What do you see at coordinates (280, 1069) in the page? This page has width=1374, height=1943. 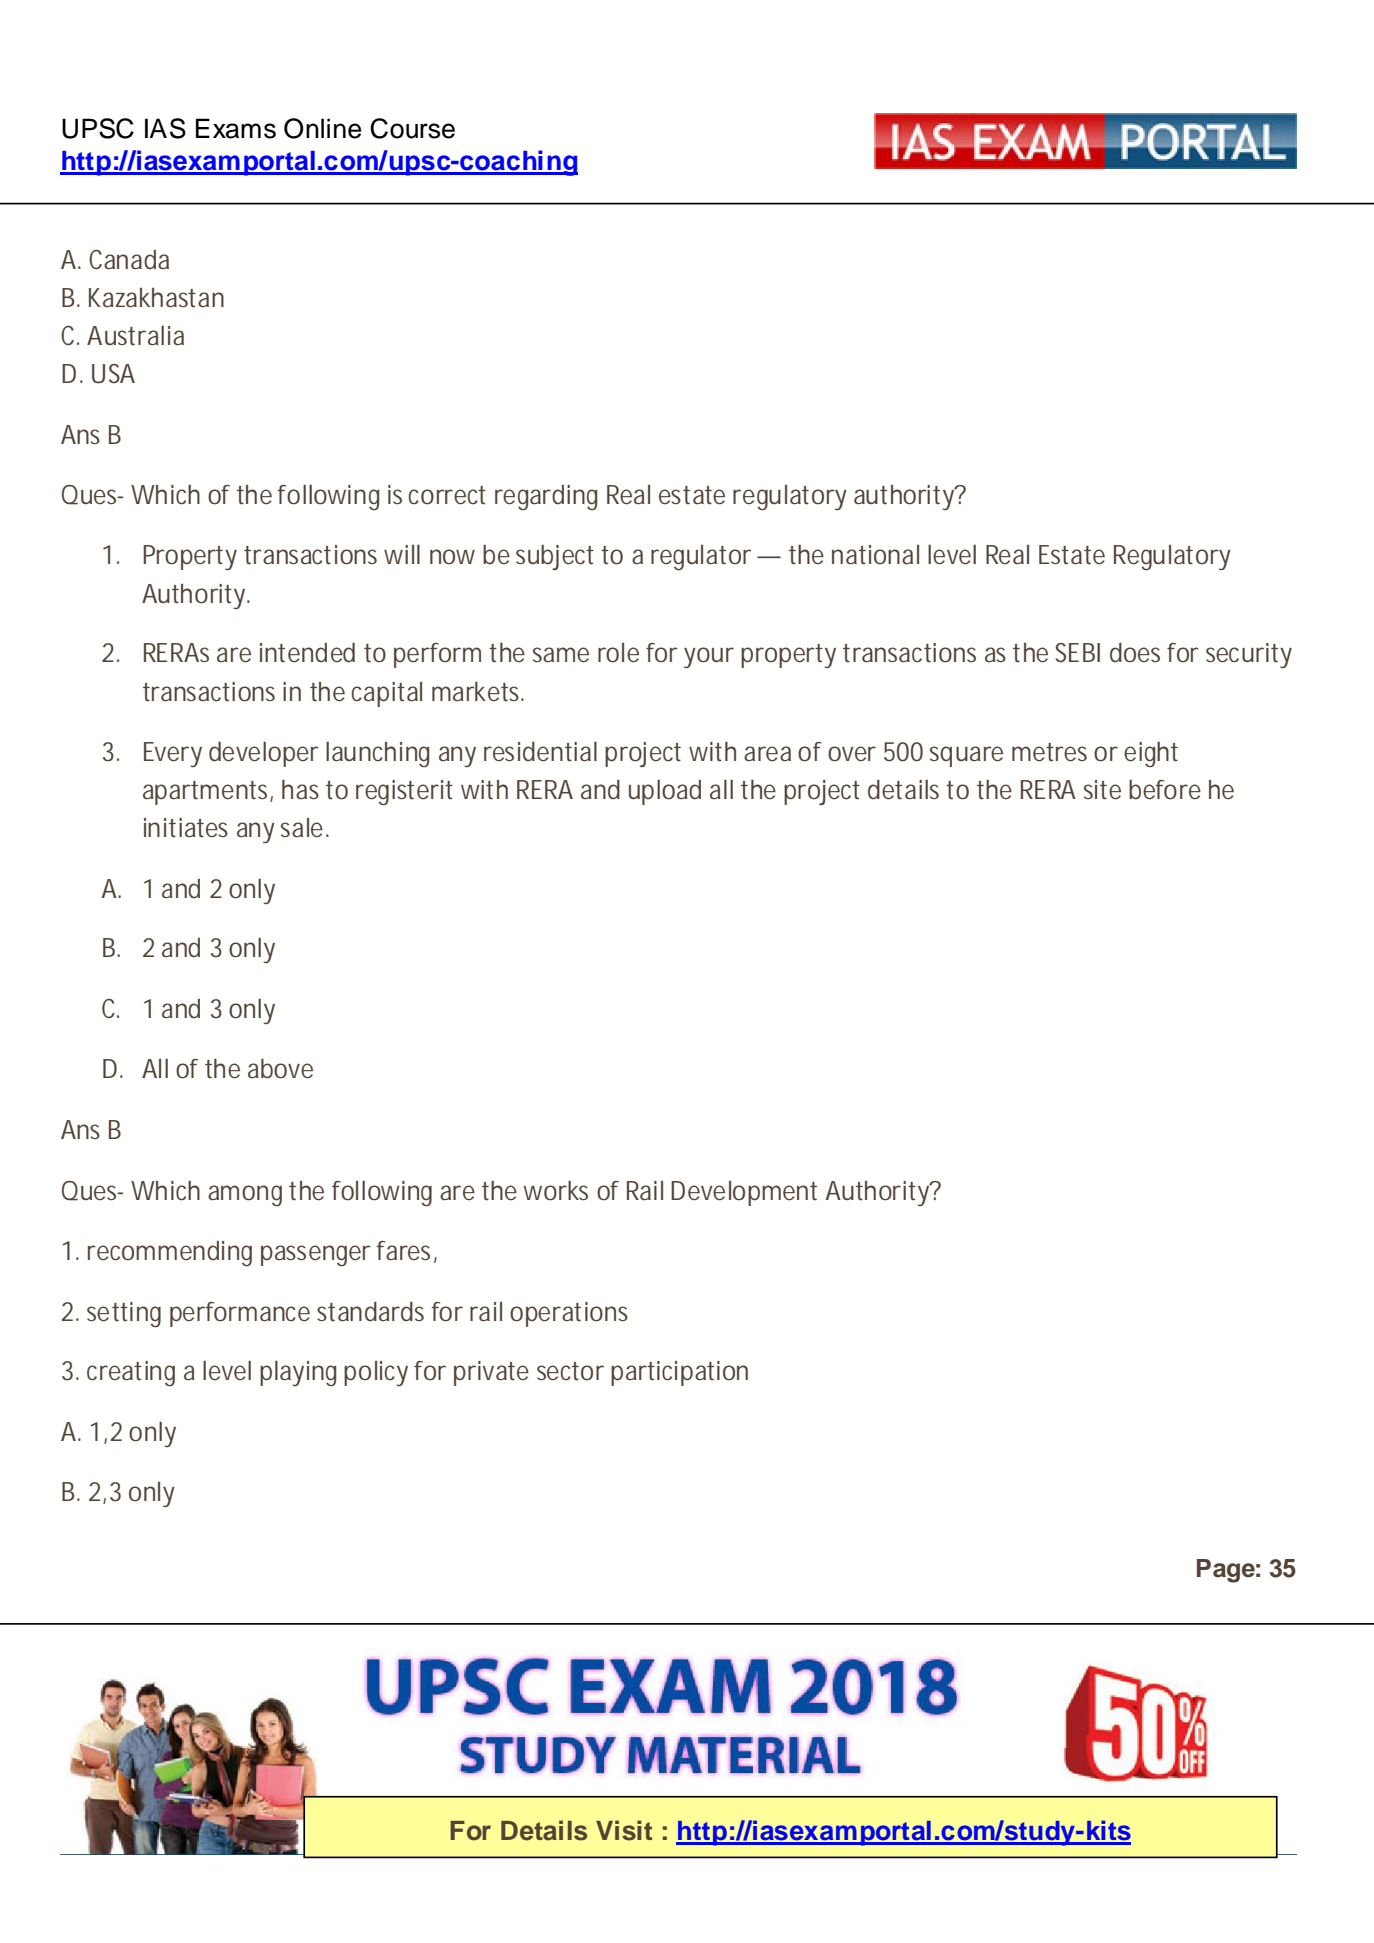 I see `above` at bounding box center [280, 1069].
